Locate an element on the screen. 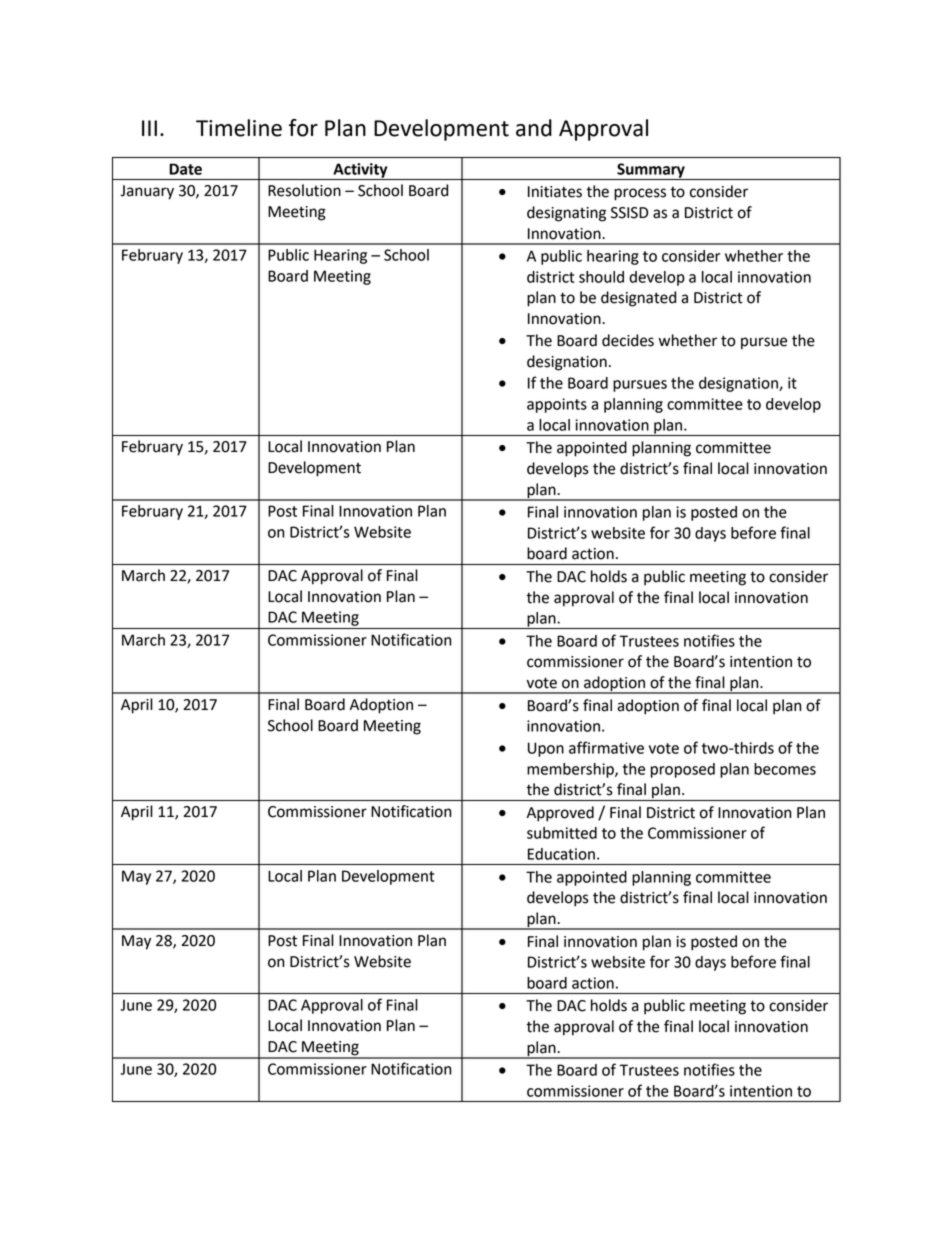 This screenshot has width=952, height=1233. Summary is located at coordinates (651, 171).
